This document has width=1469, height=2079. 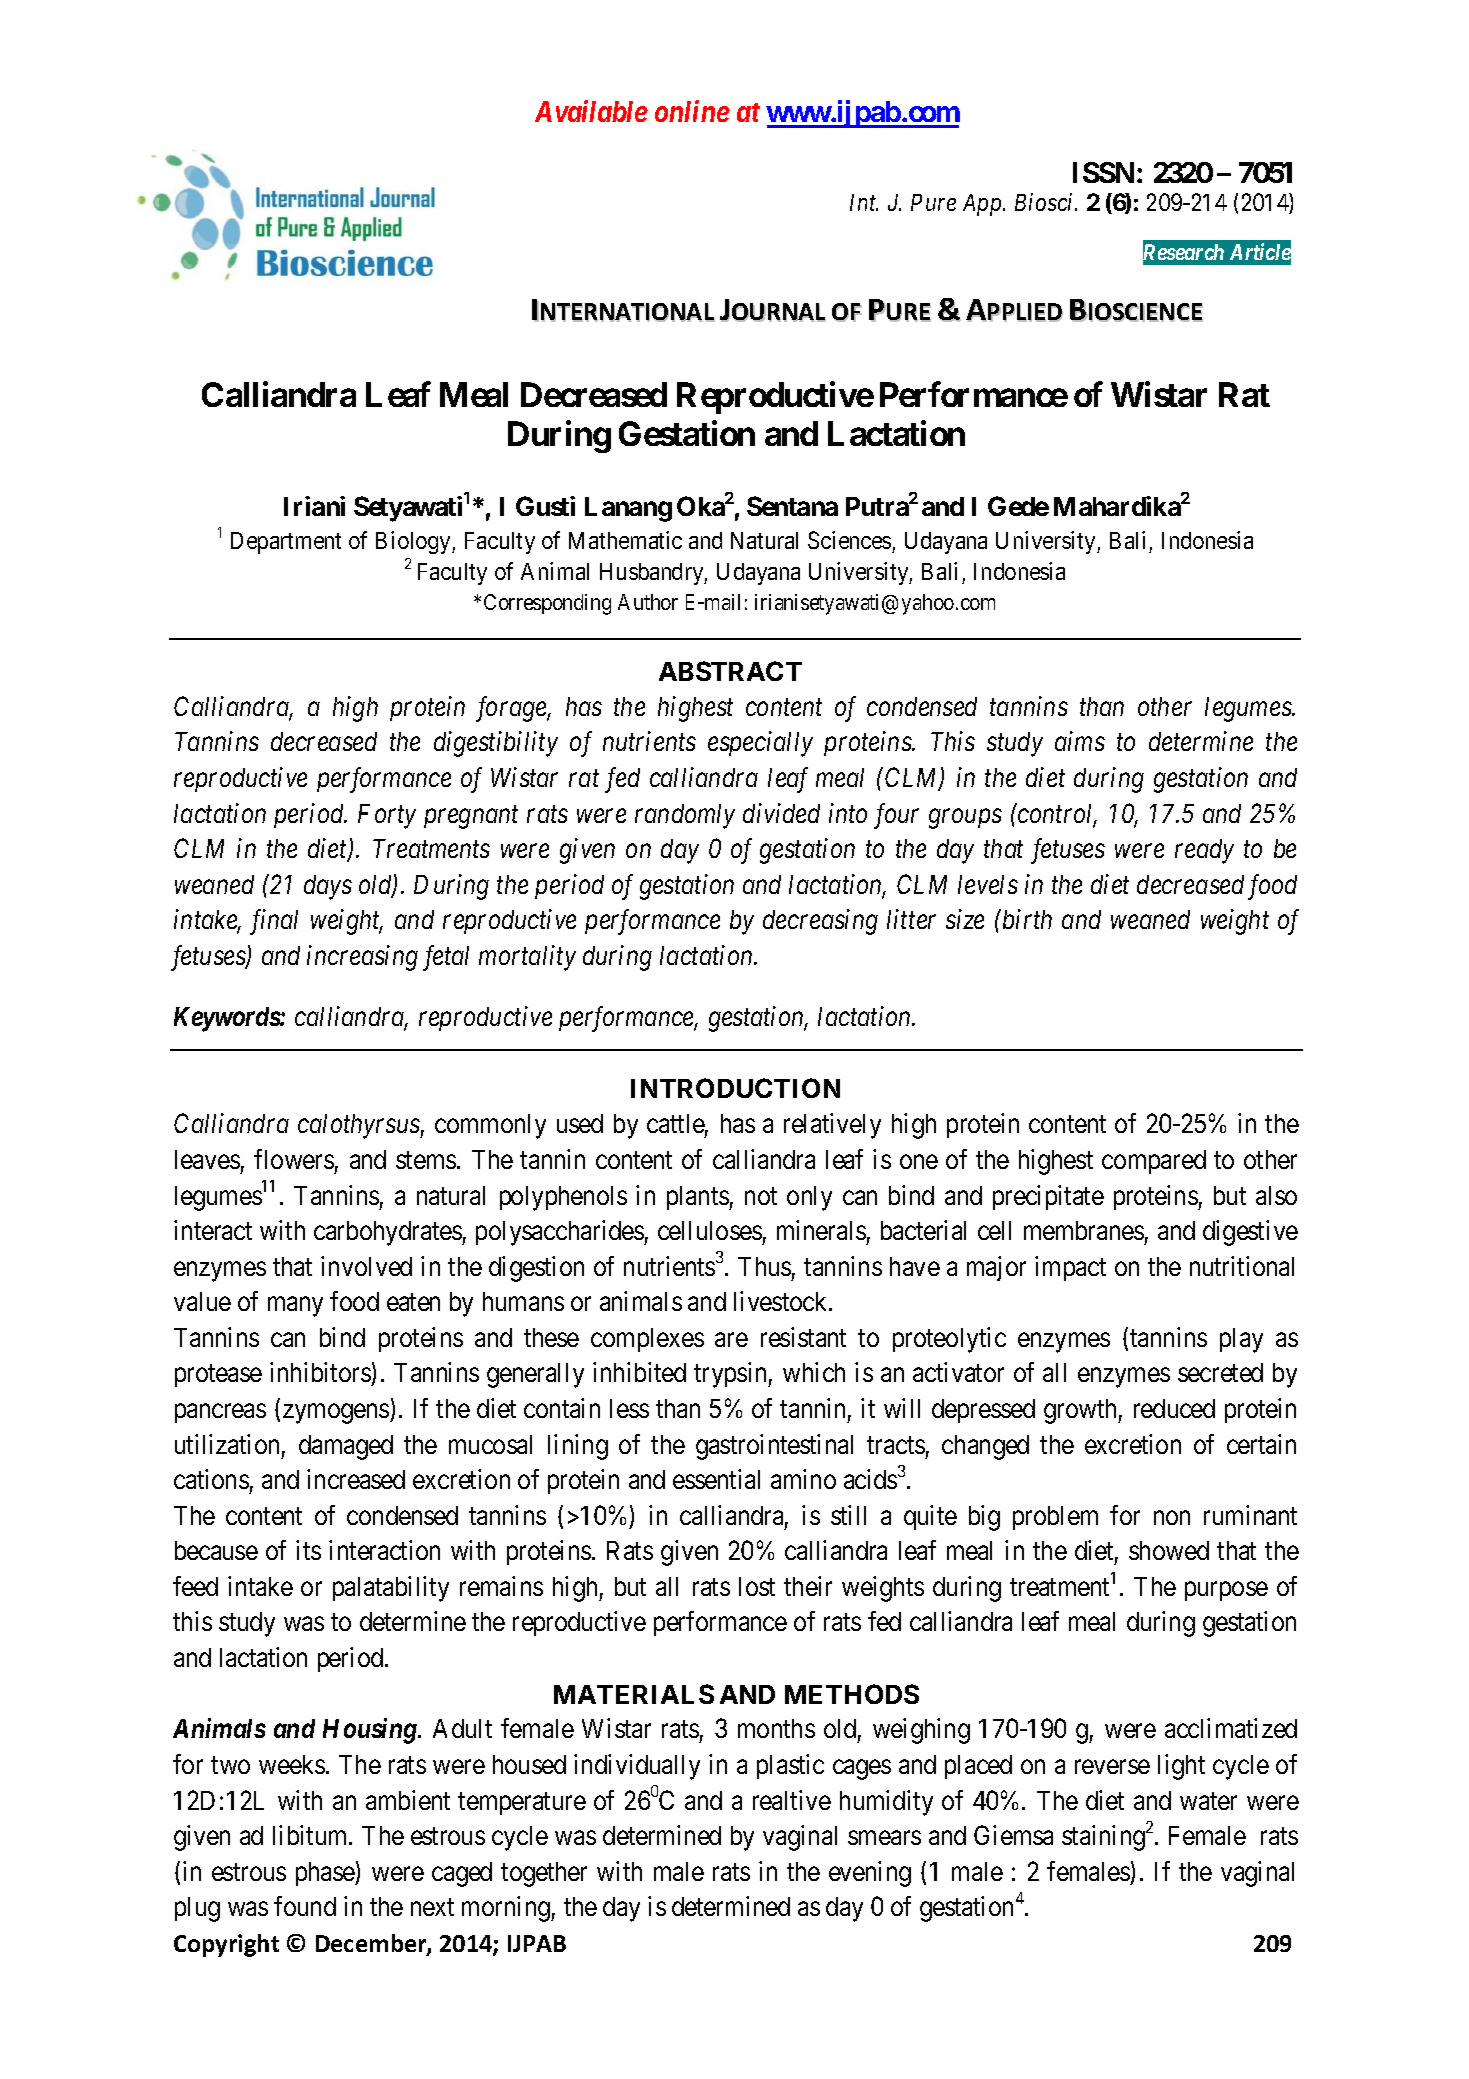 What do you see at coordinates (870, 1874) in the document?
I see `evening` at bounding box center [870, 1874].
